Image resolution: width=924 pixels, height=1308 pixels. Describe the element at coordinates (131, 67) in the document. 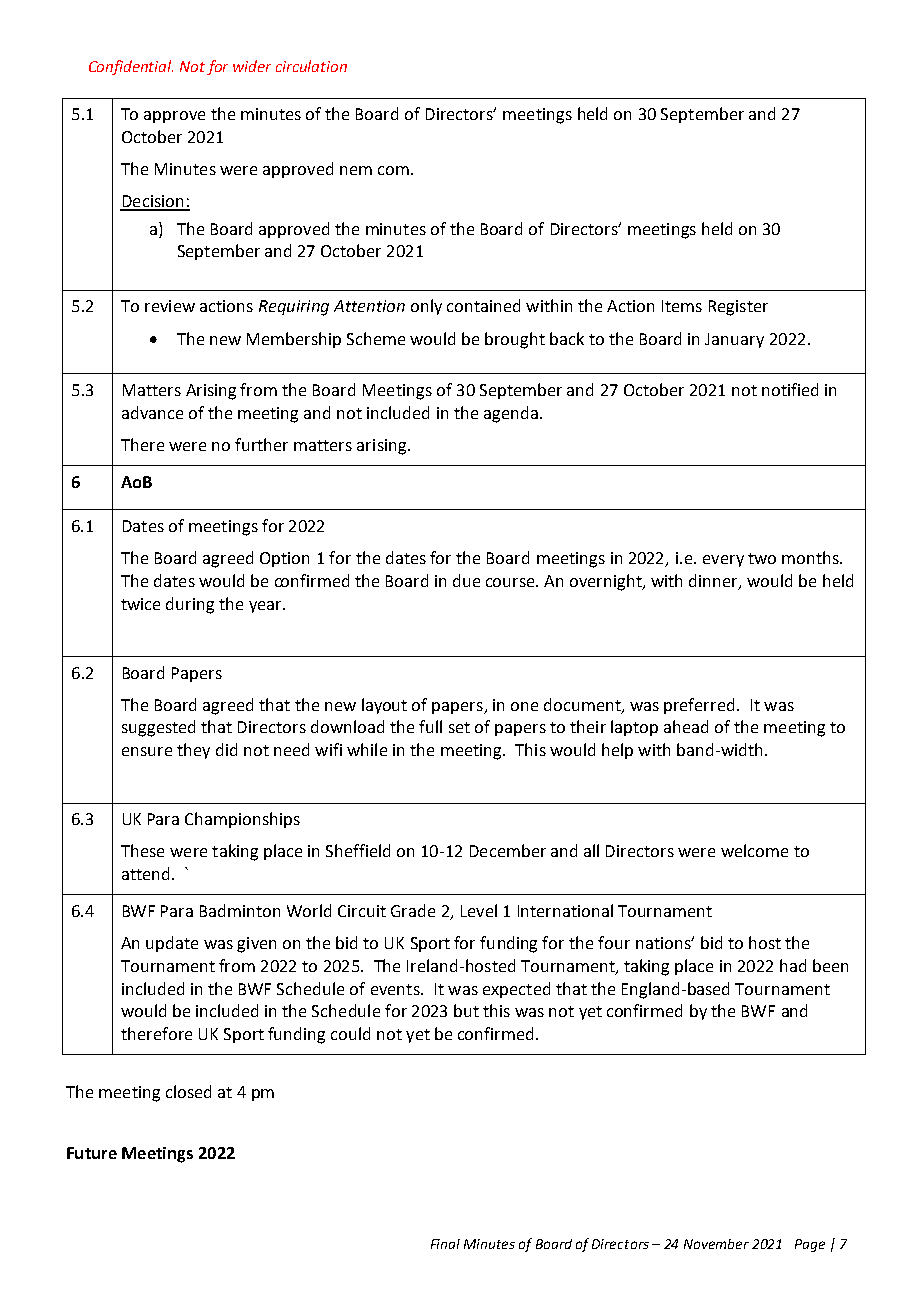

I see `Confidential` at that location.
